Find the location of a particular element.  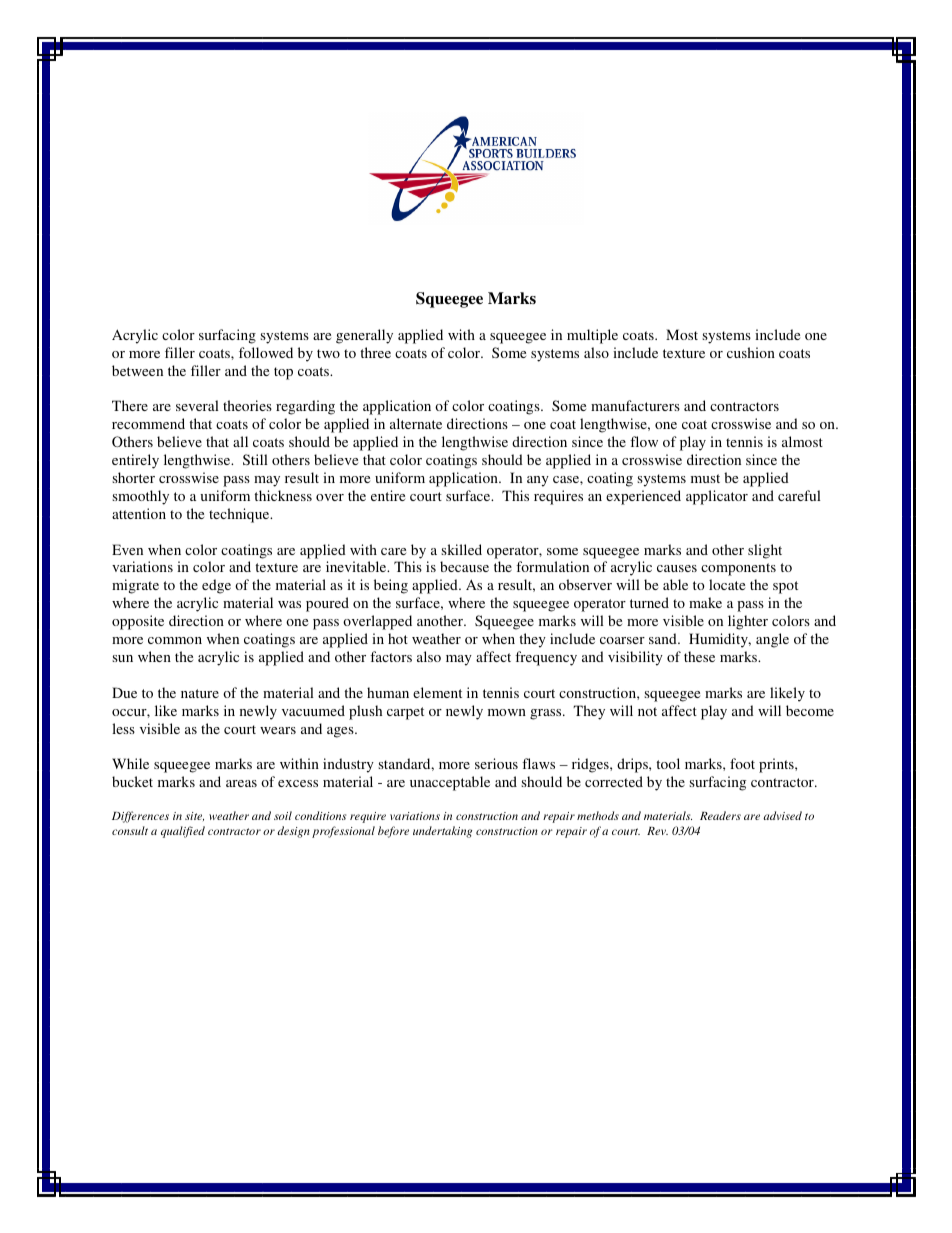

common is located at coordinates (175, 640).
